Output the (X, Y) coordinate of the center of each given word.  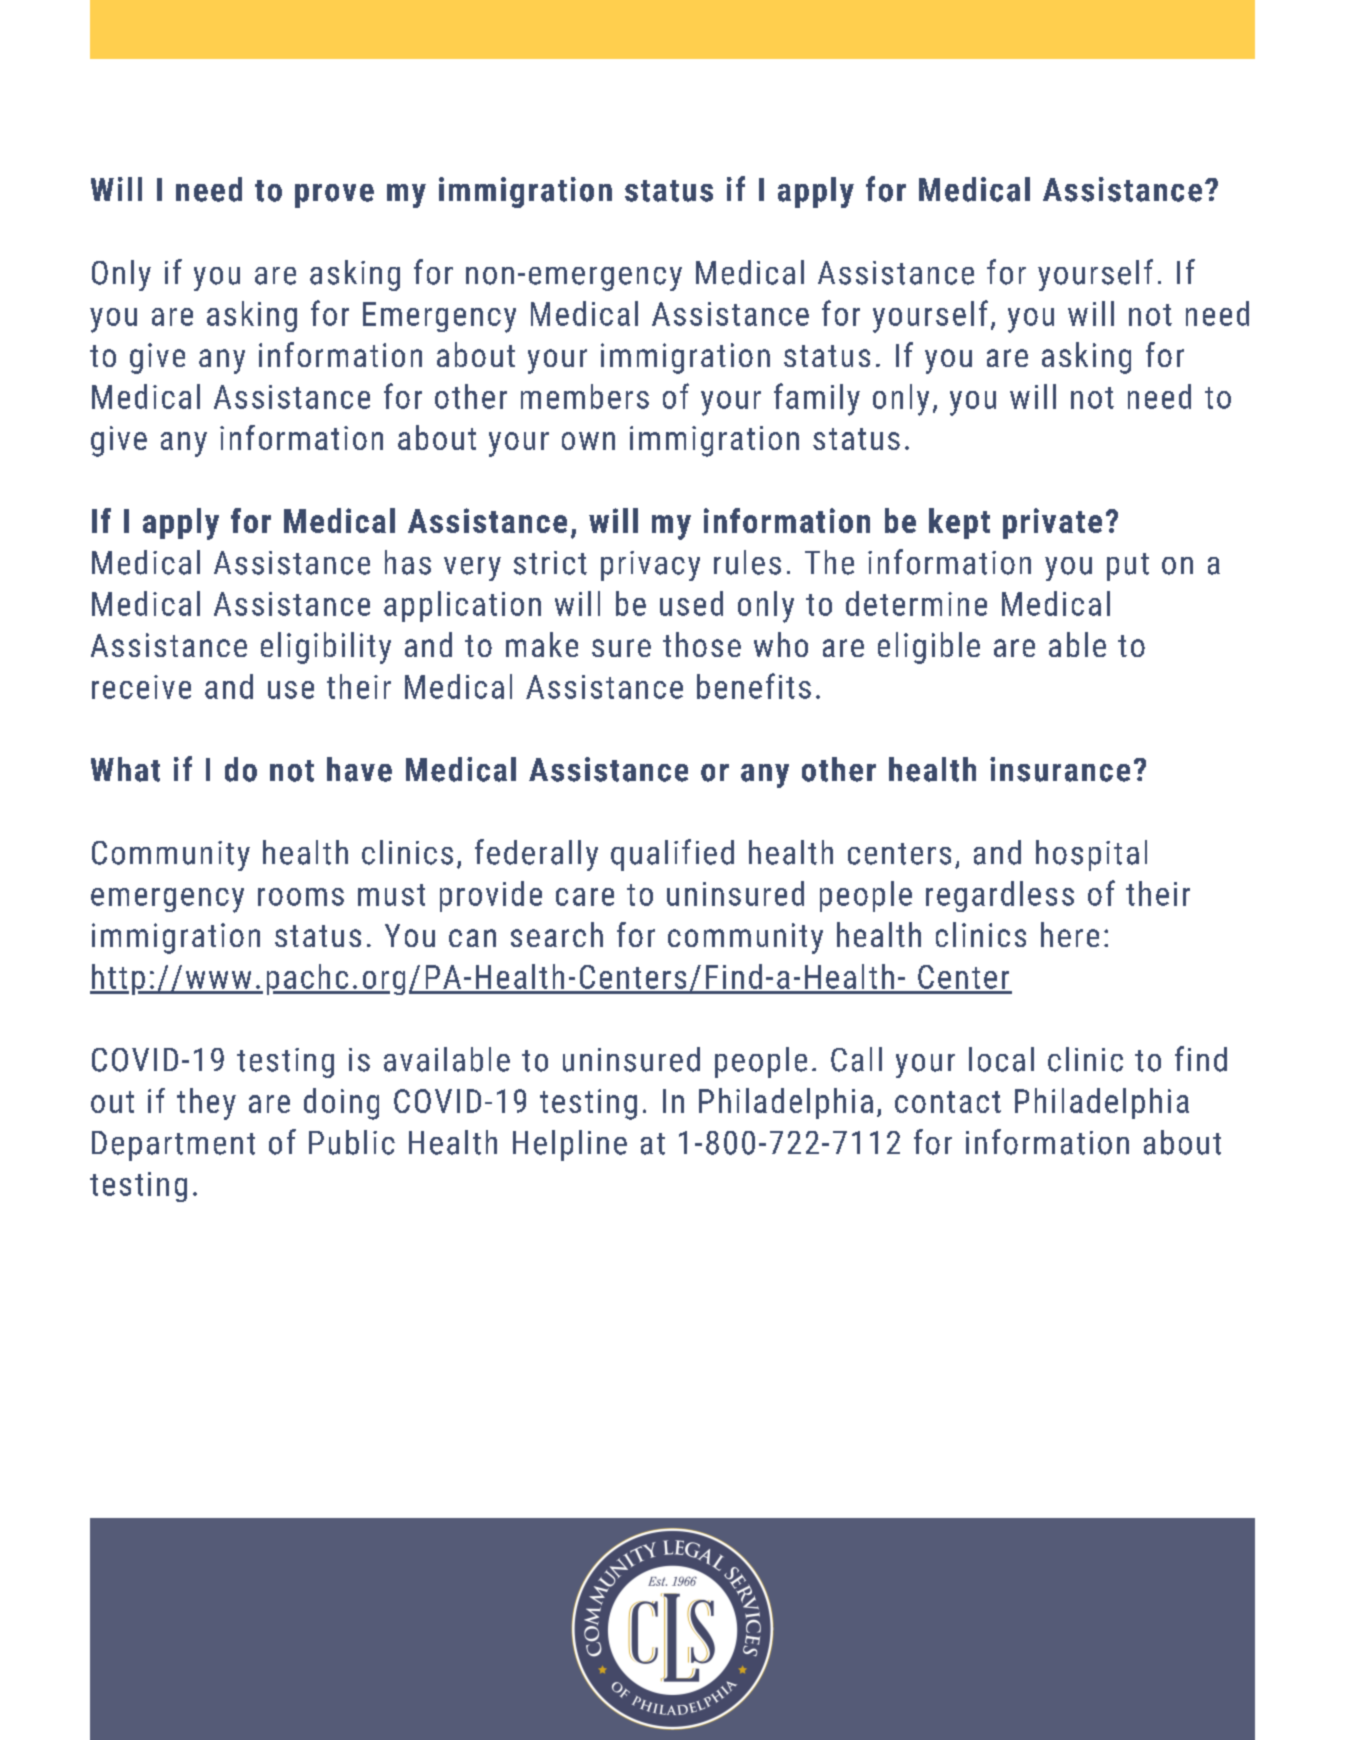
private (1052, 523)
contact (948, 1102)
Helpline (570, 1145)
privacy (650, 566)
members (585, 396)
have (359, 769)
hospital (1091, 855)
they (206, 1104)
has (408, 562)
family (817, 399)
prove (334, 196)
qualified (672, 855)
